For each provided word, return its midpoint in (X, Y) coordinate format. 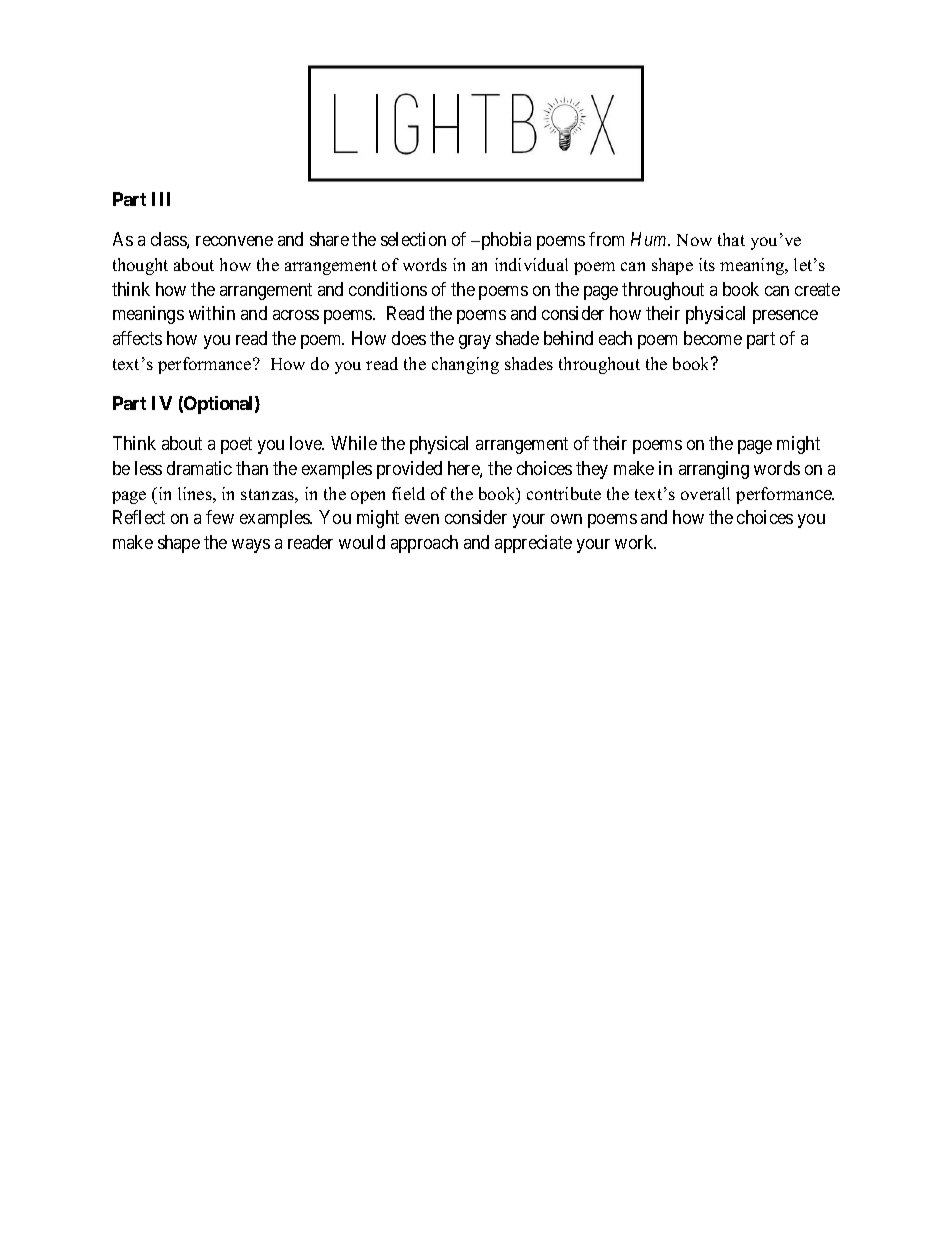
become (713, 338)
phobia (505, 241)
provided (409, 470)
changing (465, 365)
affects (137, 338)
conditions (388, 289)
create (817, 289)
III (161, 199)
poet (236, 446)
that (731, 239)
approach (424, 544)
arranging (714, 470)
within (212, 313)
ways (251, 546)
